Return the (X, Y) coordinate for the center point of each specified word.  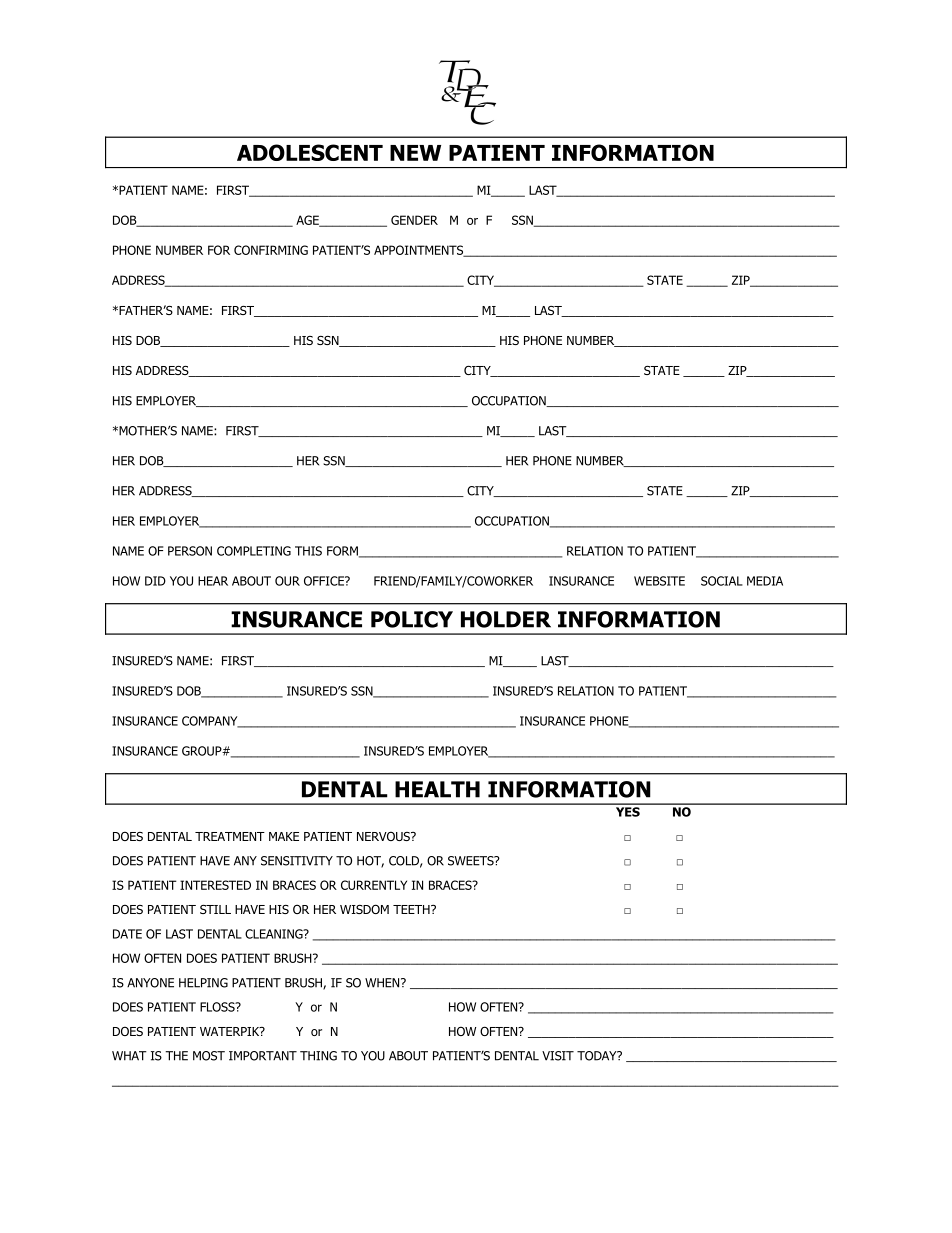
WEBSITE (659, 581)
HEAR (213, 581)
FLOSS (218, 1007)
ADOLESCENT (310, 152)
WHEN (383, 983)
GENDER (414, 220)
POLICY (412, 619)
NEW (415, 153)
